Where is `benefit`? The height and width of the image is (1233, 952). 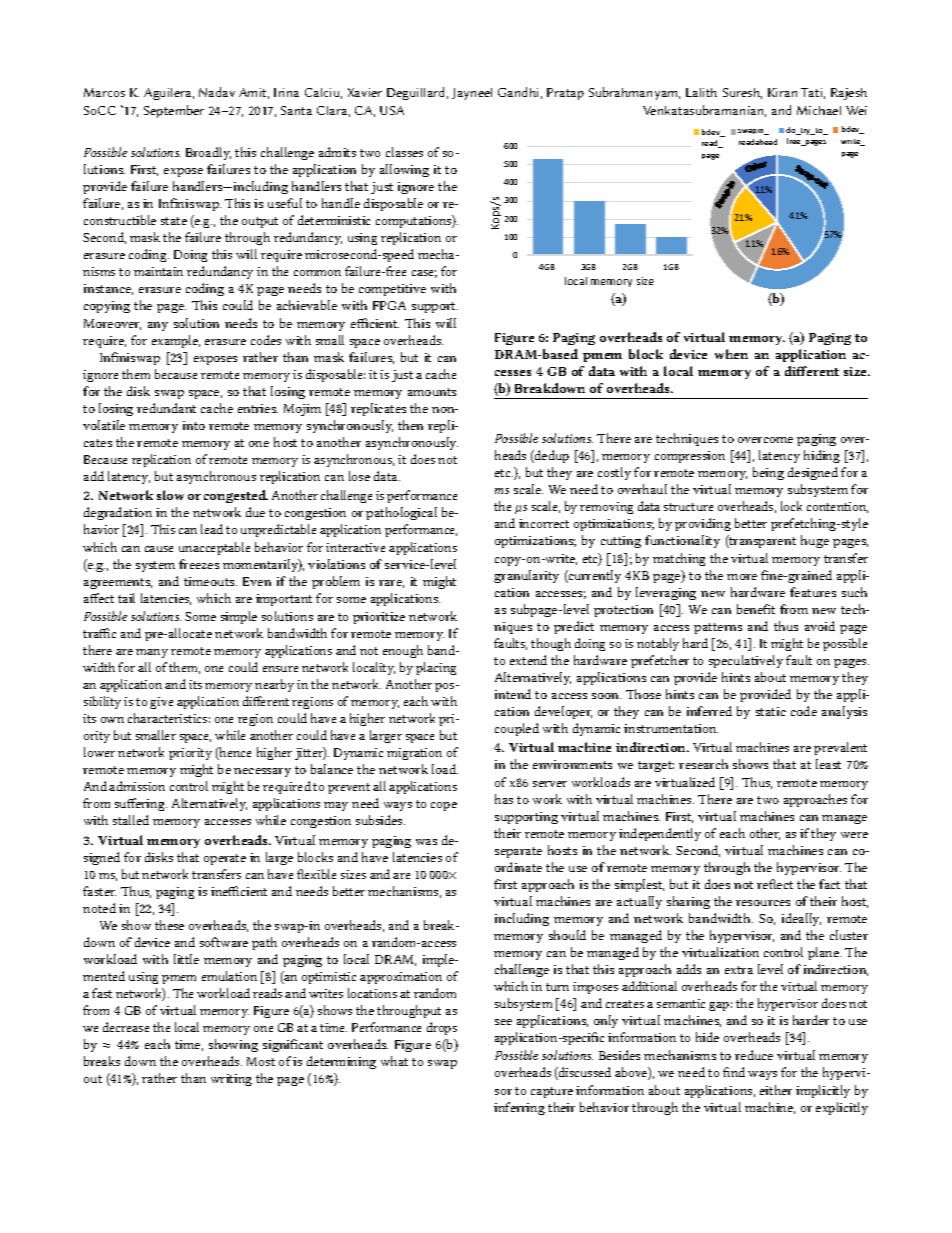 benefit is located at coordinates (756, 609).
